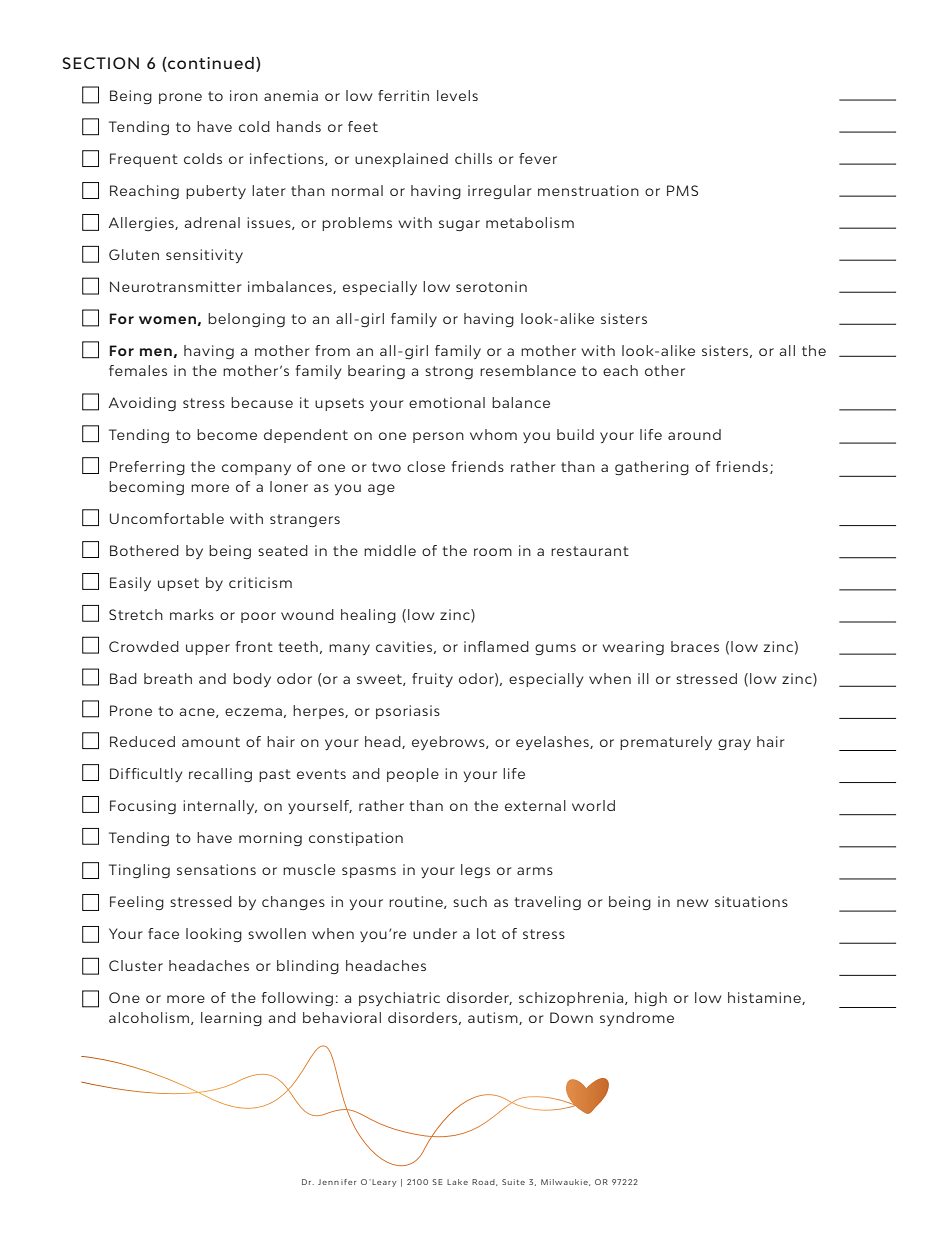 This screenshot has width=952, height=1233. What do you see at coordinates (666, 743) in the screenshot?
I see `prematurely` at bounding box center [666, 743].
